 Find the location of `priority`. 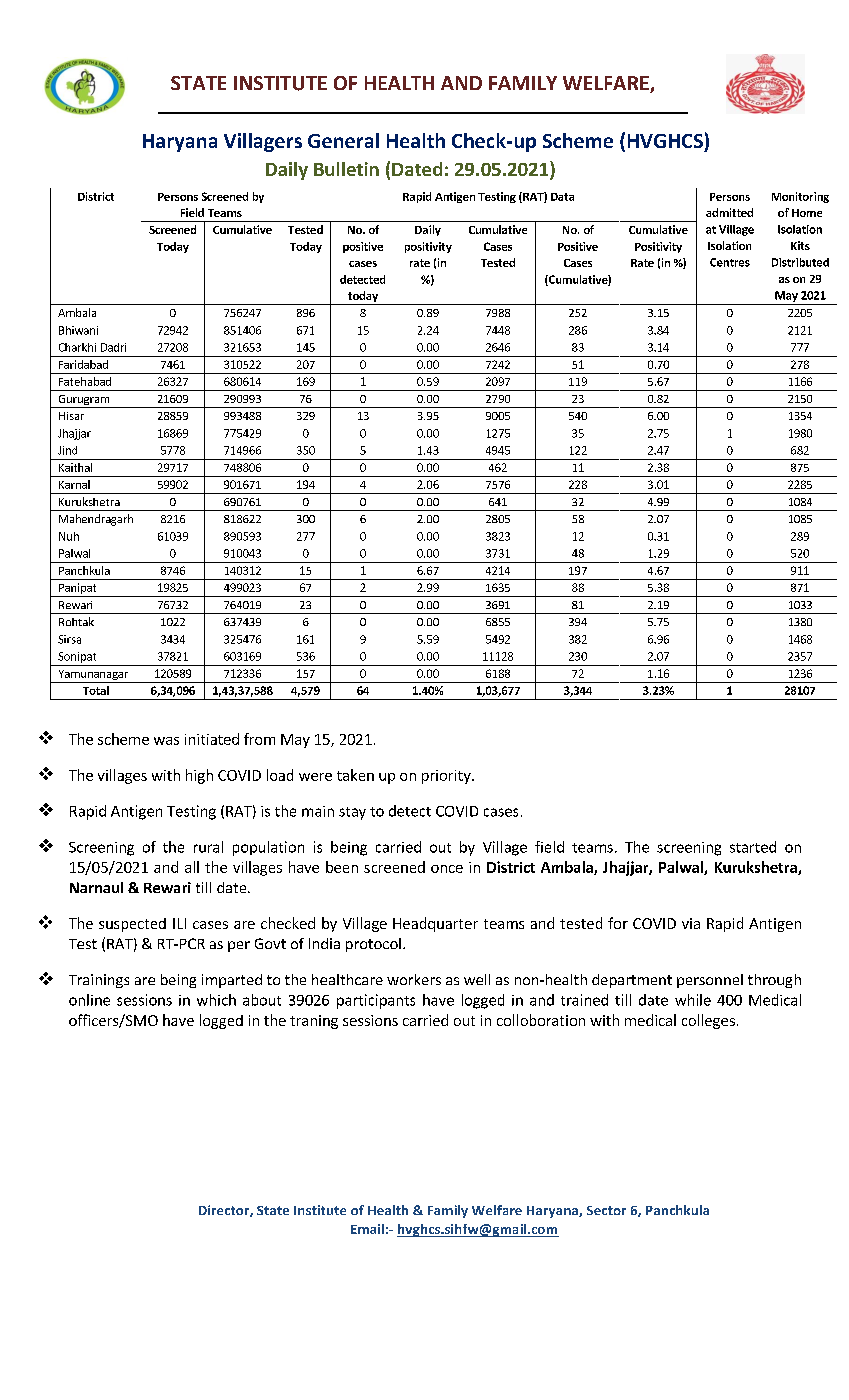

priority is located at coordinates (447, 777).
